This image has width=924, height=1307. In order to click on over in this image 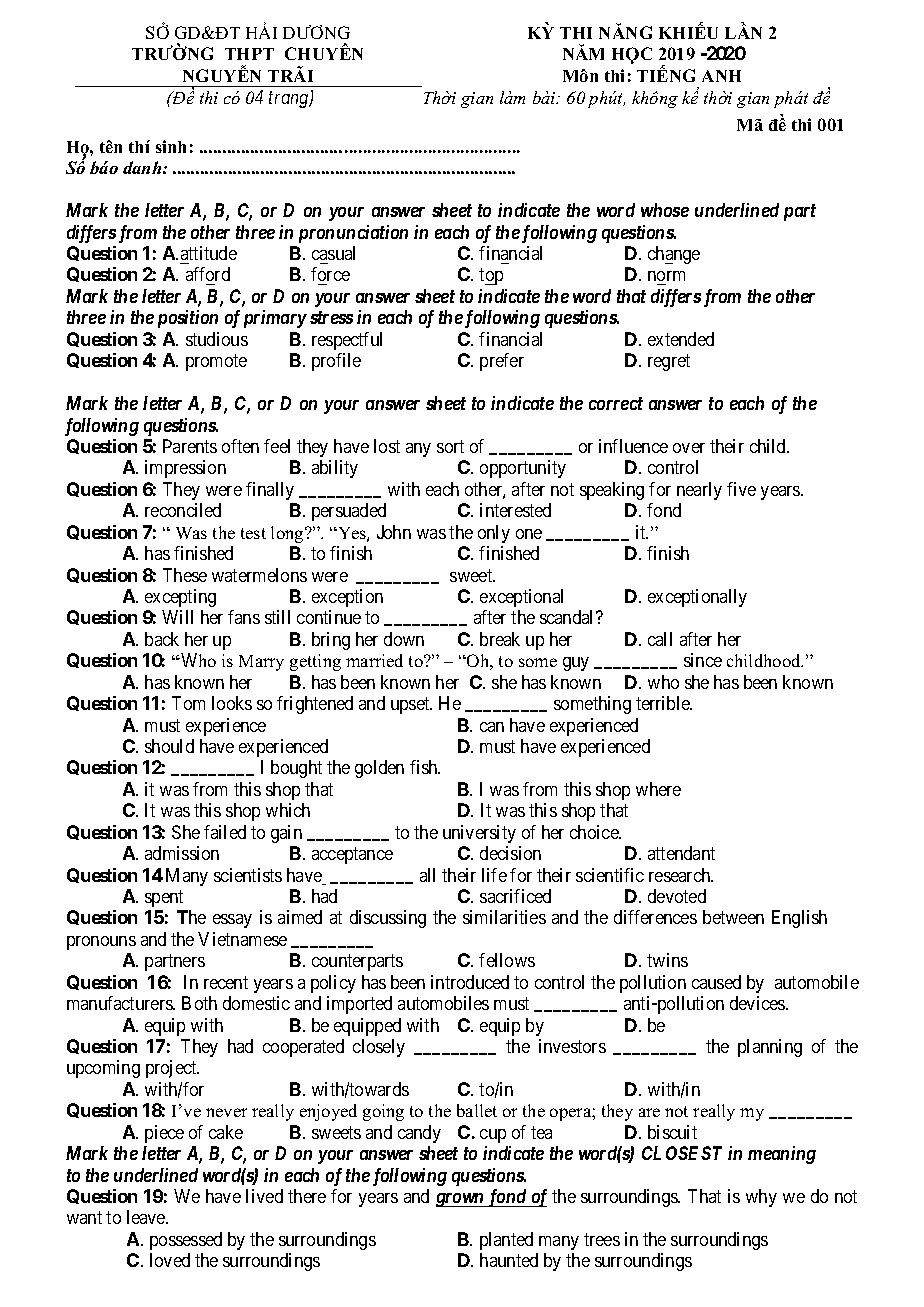, I will do `click(689, 448)`.
